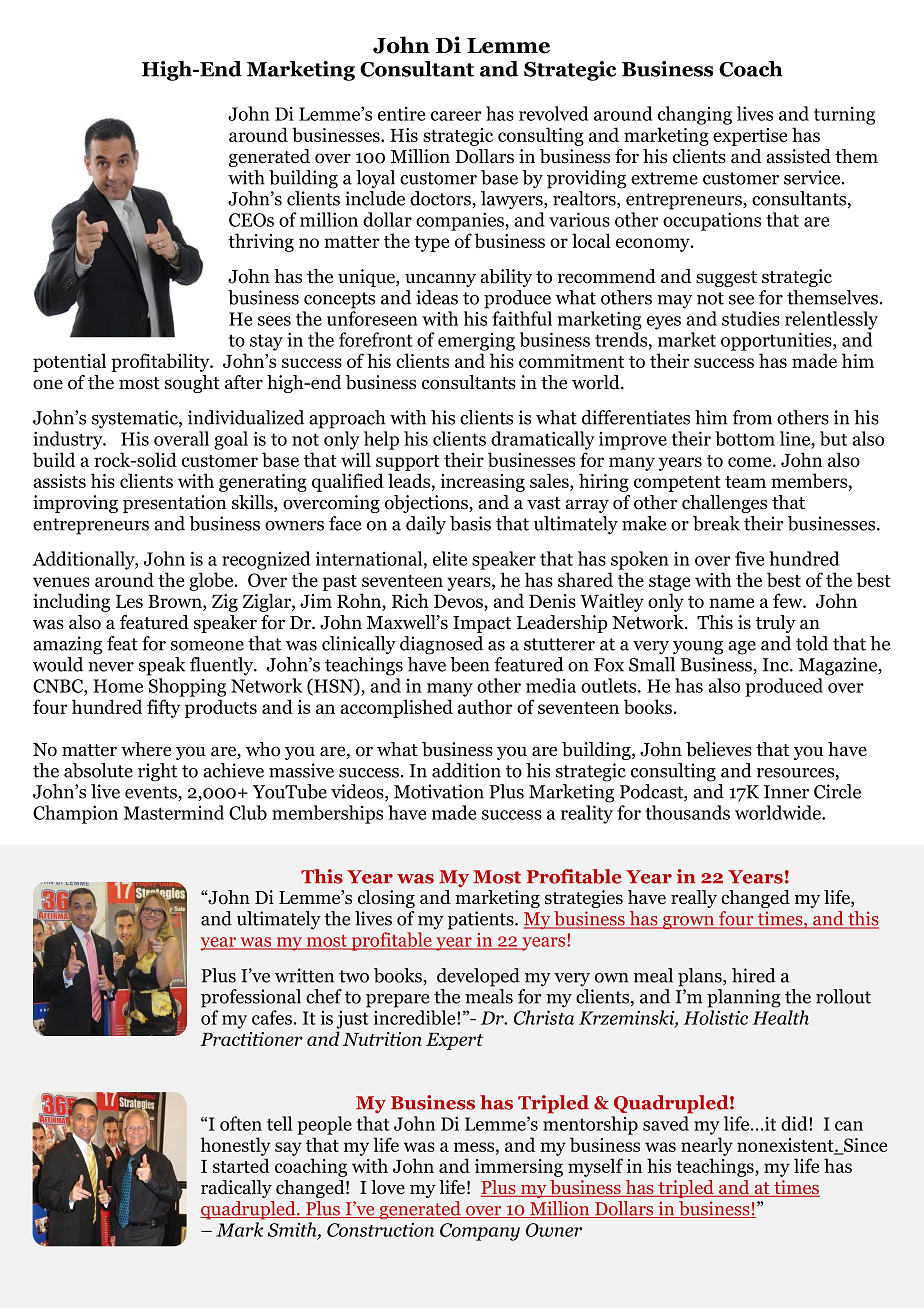 The height and width of the screenshot is (1308, 924). Describe the element at coordinates (480, 1232) in the screenshot. I see `Company` at that location.
